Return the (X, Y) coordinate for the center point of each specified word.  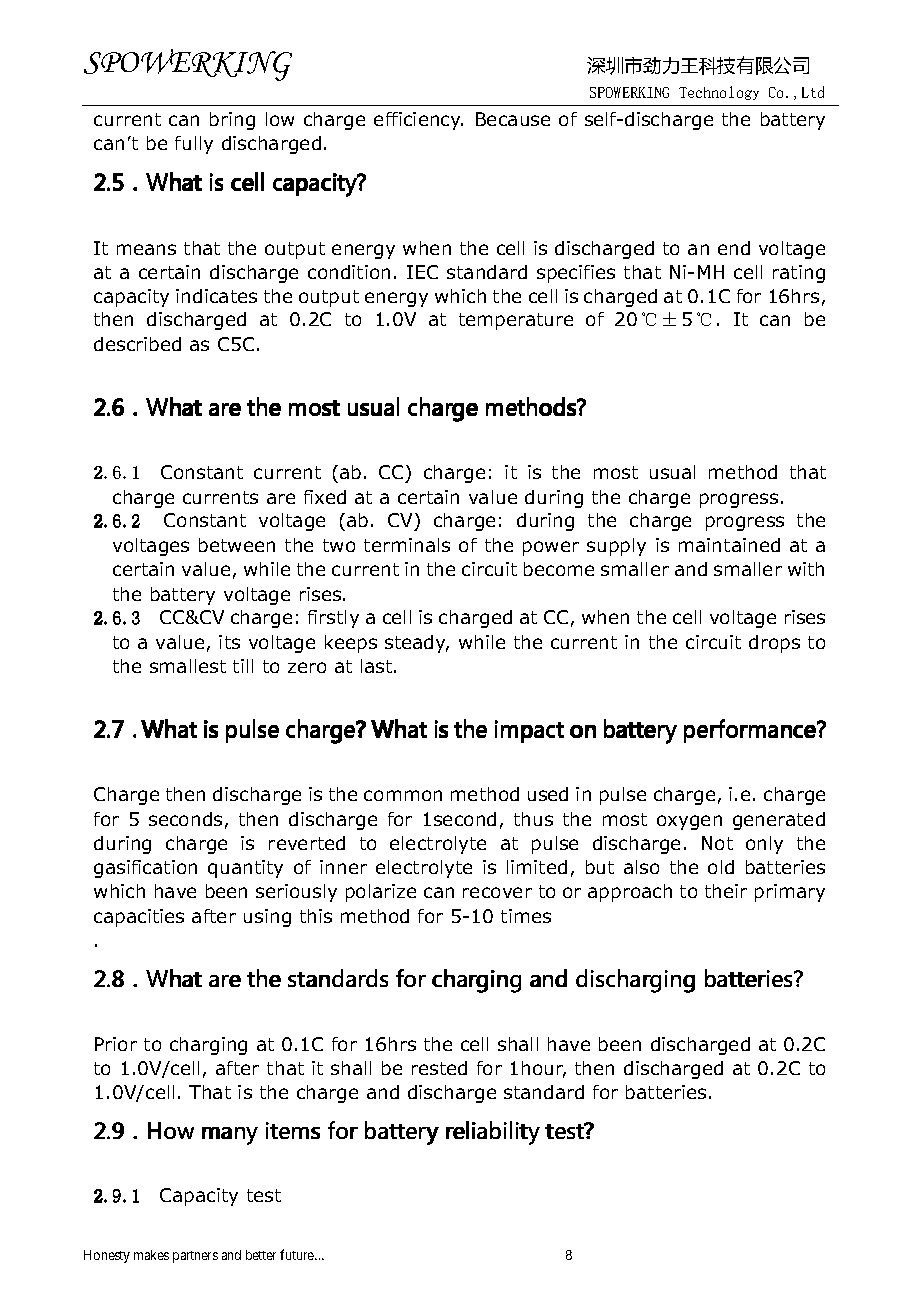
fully (194, 145)
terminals (407, 545)
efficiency (418, 121)
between (237, 545)
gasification (145, 869)
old (721, 867)
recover (497, 892)
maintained (729, 545)
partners (195, 1257)
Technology (719, 93)
